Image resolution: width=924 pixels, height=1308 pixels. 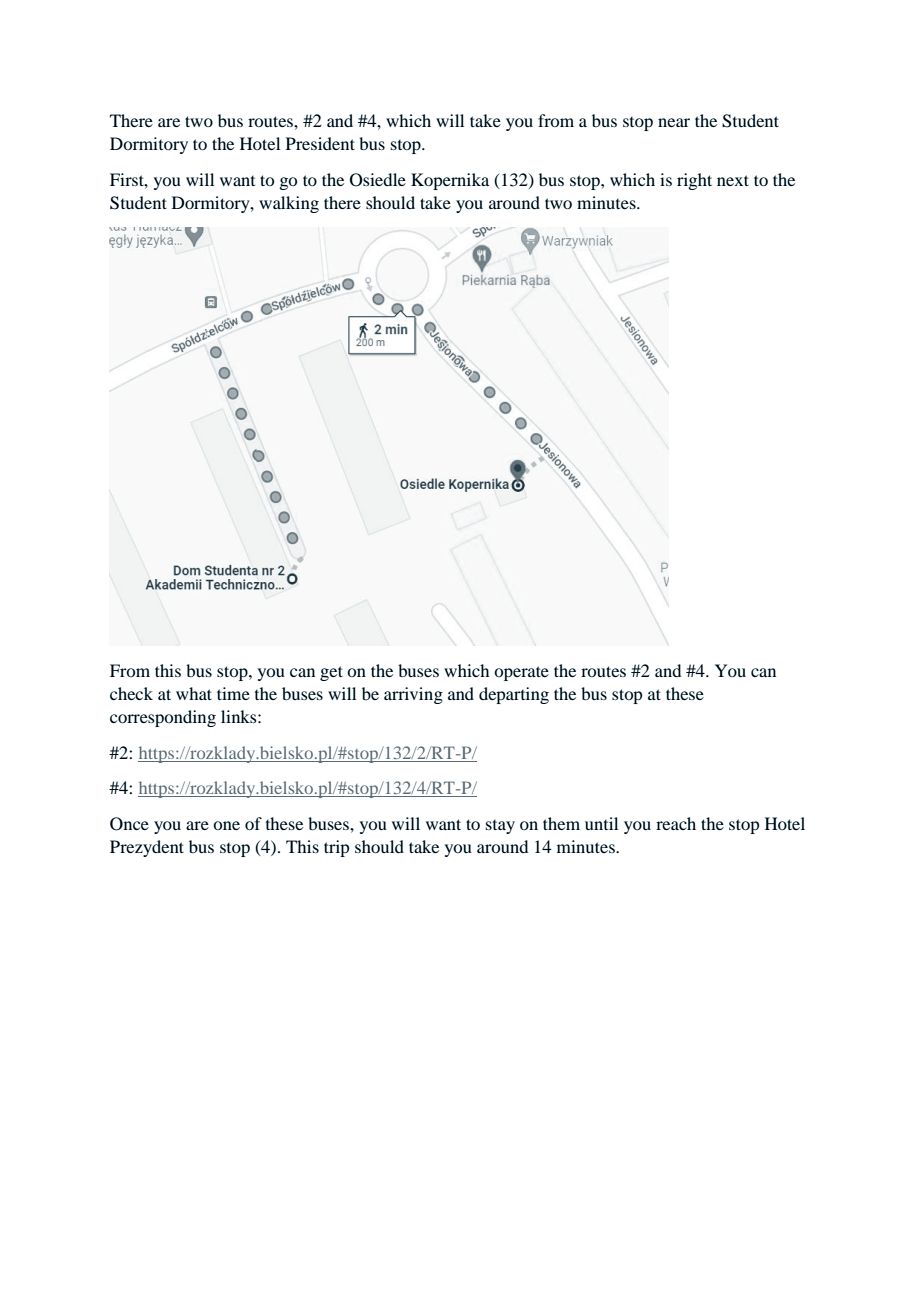 I want to click on near, so click(x=674, y=122).
